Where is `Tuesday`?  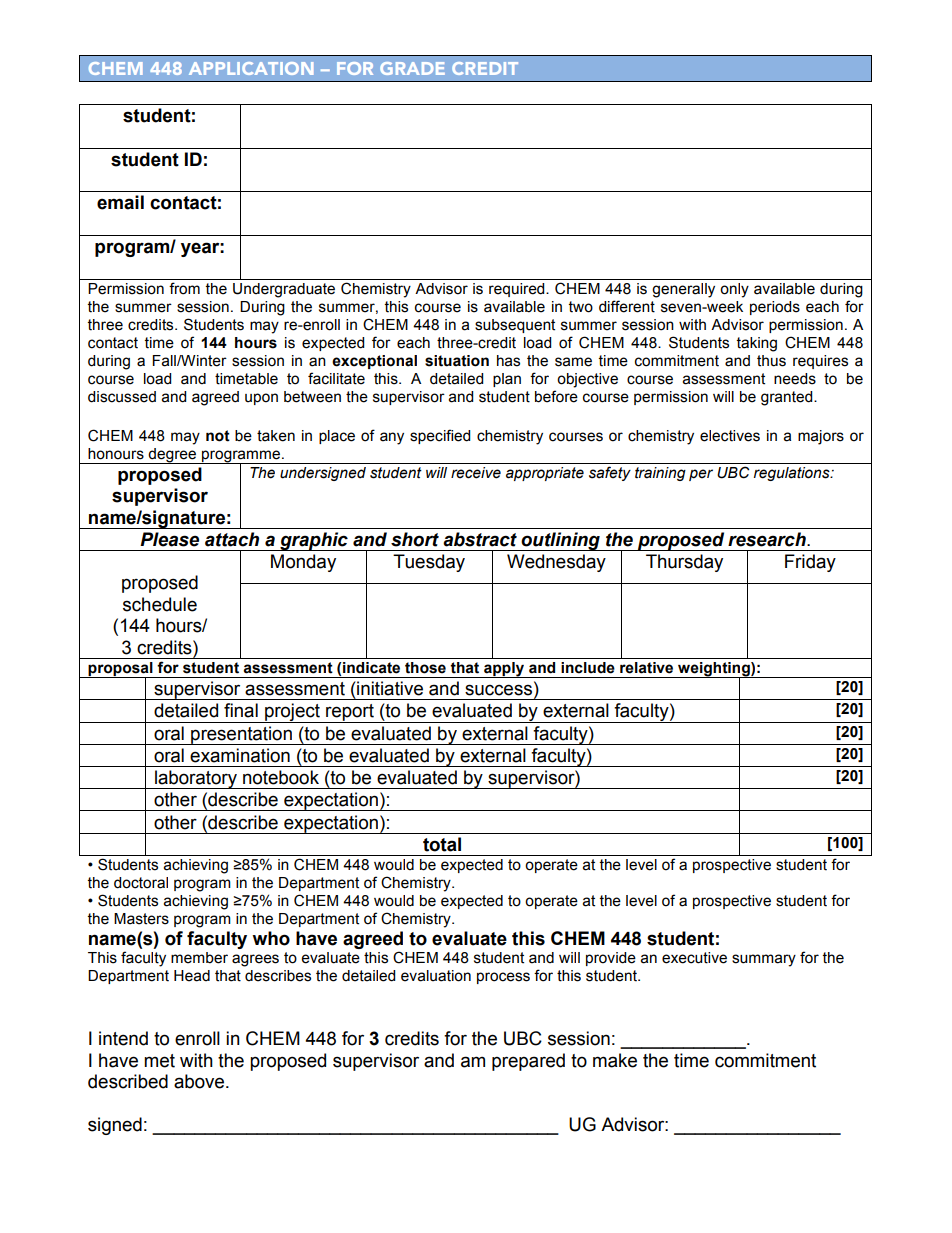
Tuesday is located at coordinates (429, 563).
